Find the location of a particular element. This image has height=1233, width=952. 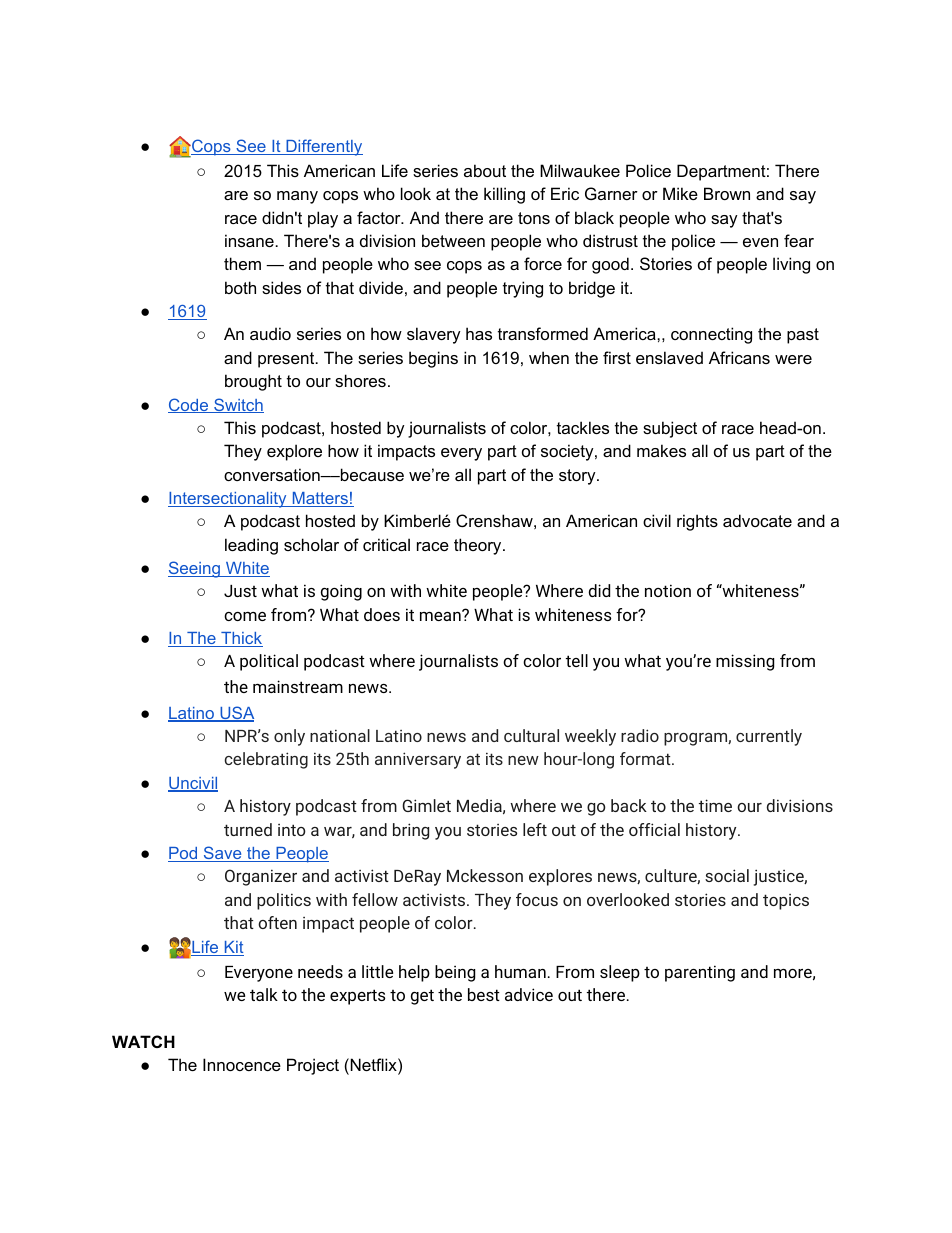

about is located at coordinates (485, 170).
